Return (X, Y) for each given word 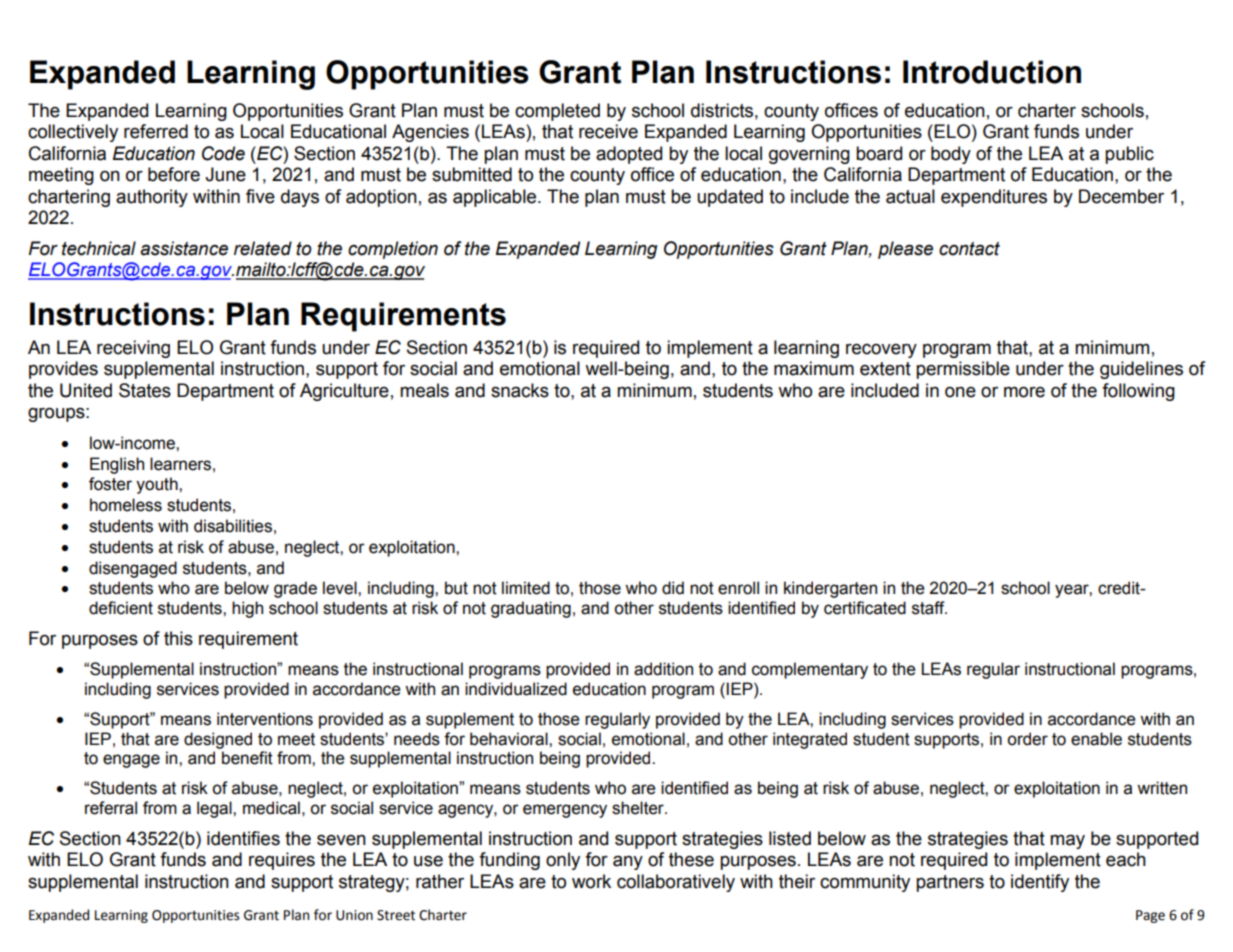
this (178, 638)
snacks (520, 390)
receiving (133, 349)
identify (1040, 883)
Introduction (992, 72)
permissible (963, 370)
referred (156, 131)
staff (929, 608)
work (591, 881)
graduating (531, 609)
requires (282, 861)
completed (557, 112)
